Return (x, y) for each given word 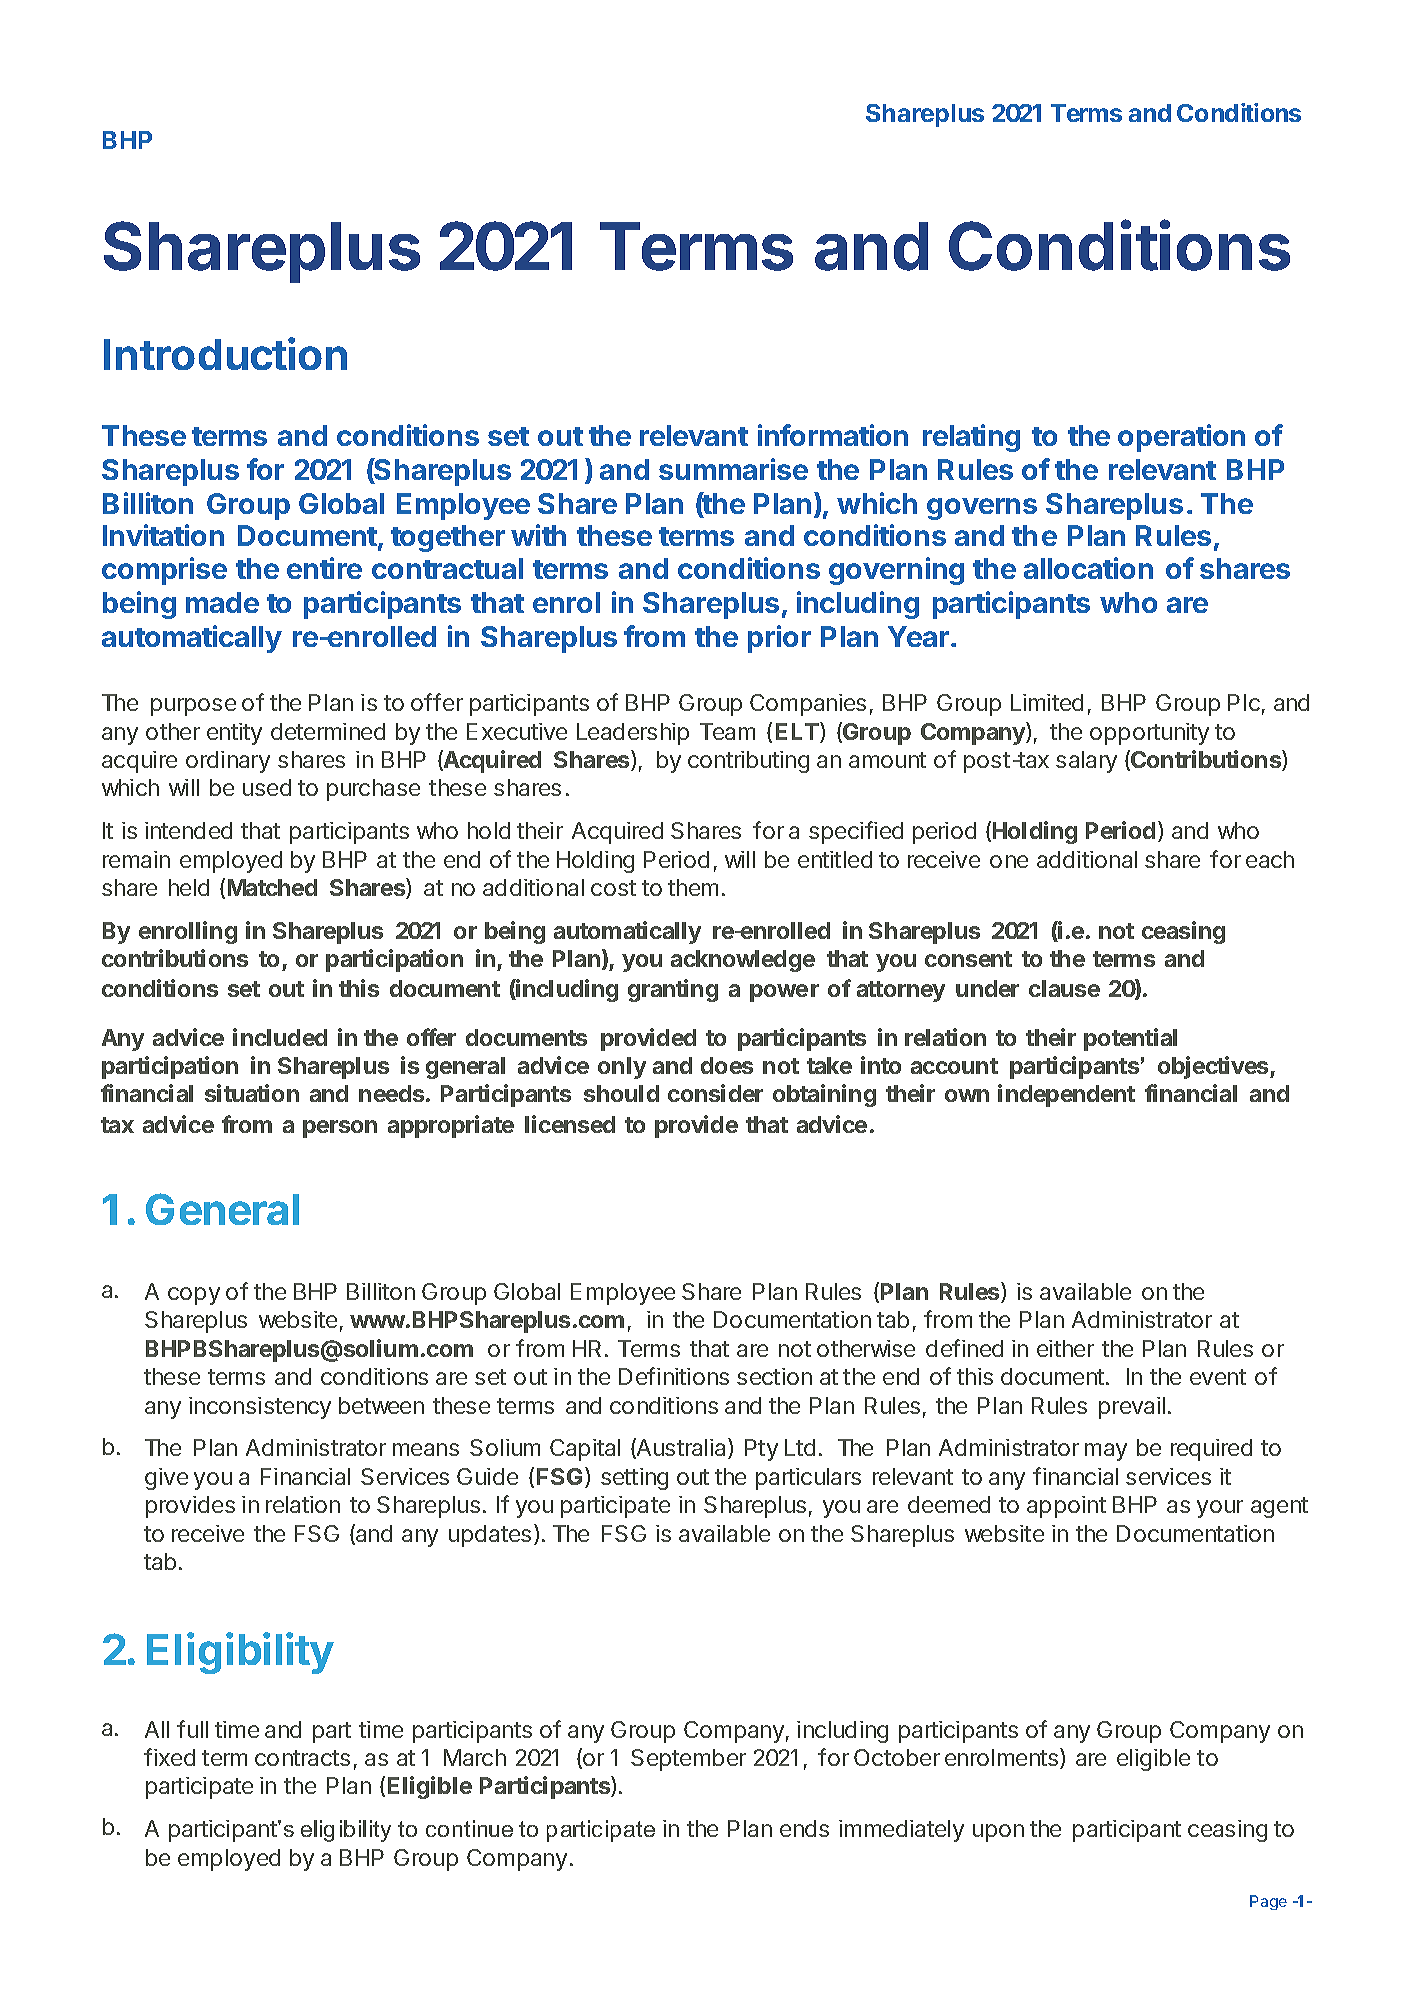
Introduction (225, 353)
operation (1181, 438)
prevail (1132, 1408)
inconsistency (260, 1408)
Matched (272, 887)
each (1270, 859)
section (774, 1376)
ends (804, 1828)
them (693, 887)
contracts (302, 1758)
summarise (733, 469)
